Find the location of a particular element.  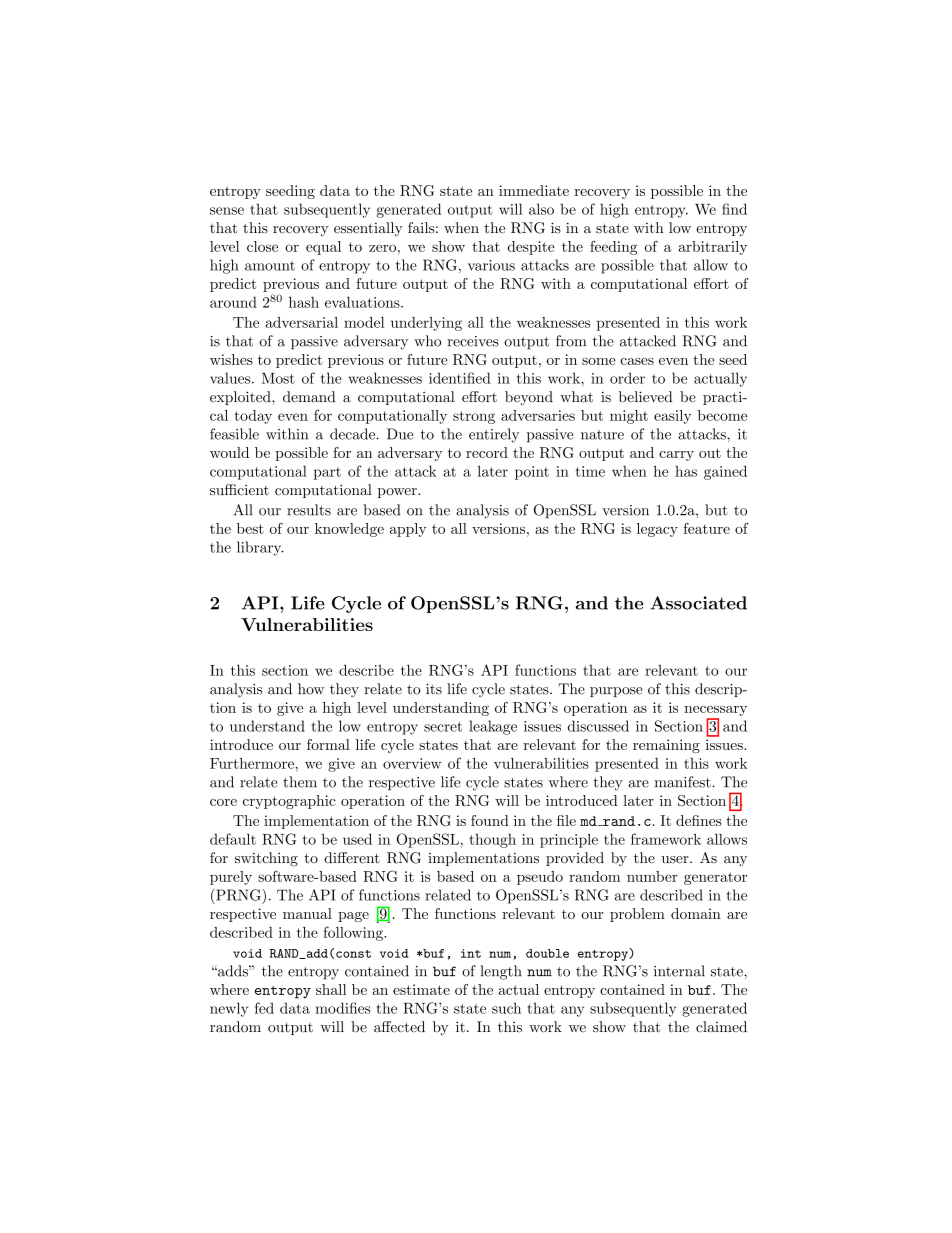

library is located at coordinates (260, 548).
